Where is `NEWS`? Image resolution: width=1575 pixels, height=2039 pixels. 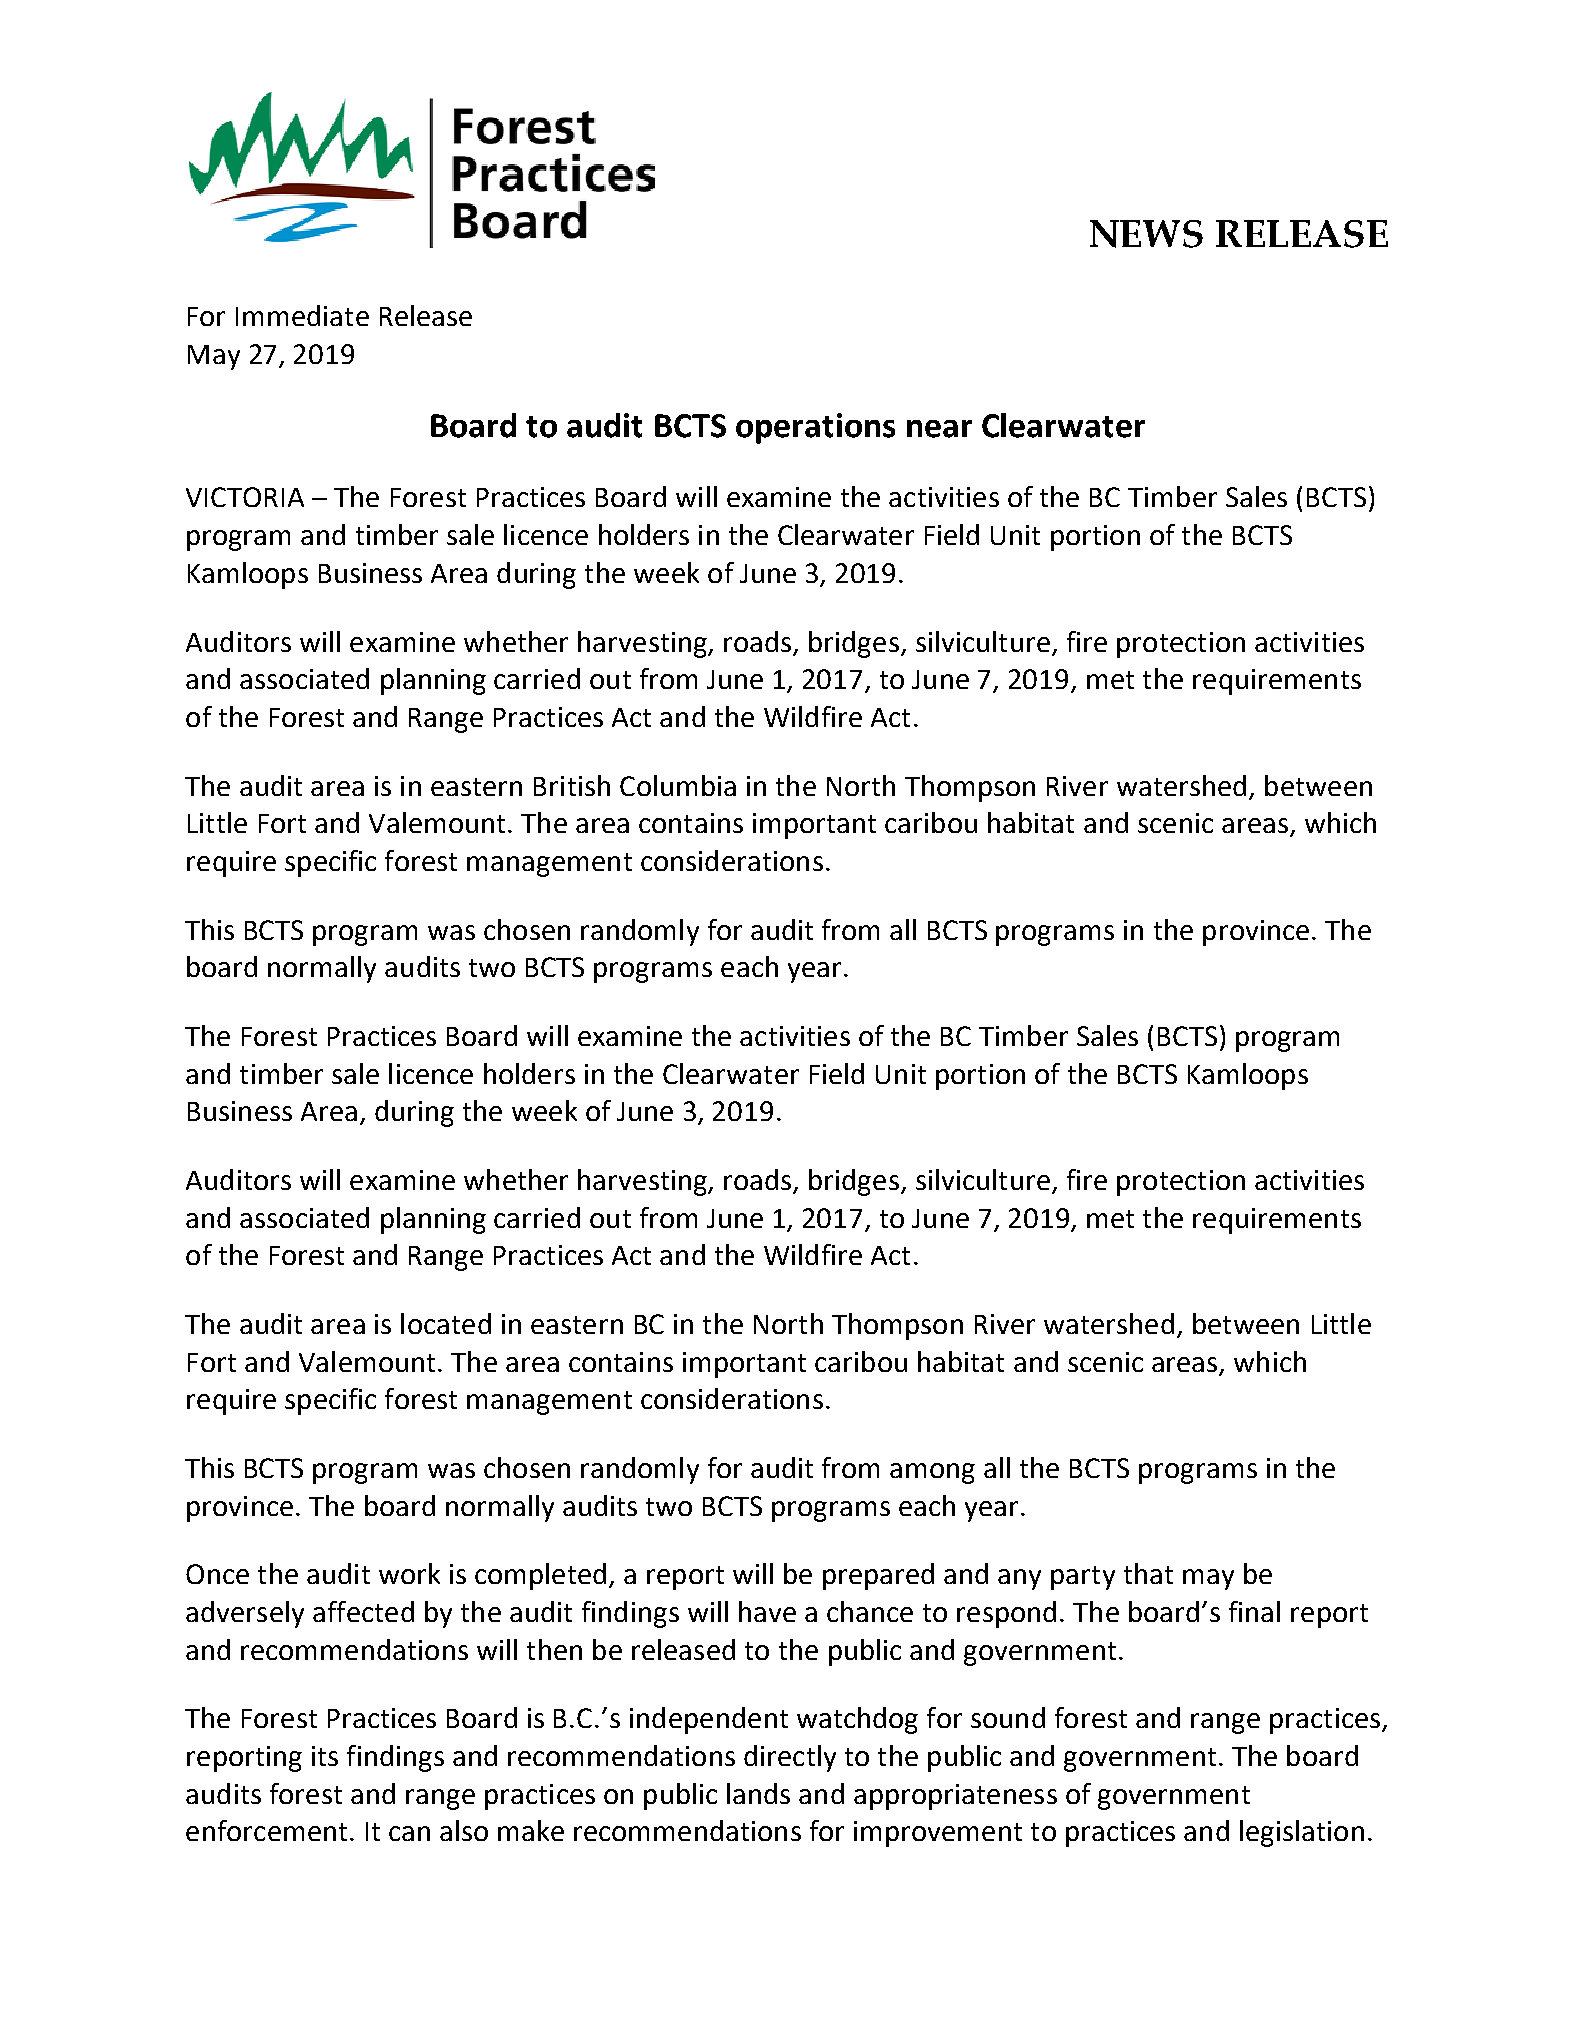 NEWS is located at coordinates (1146, 234).
